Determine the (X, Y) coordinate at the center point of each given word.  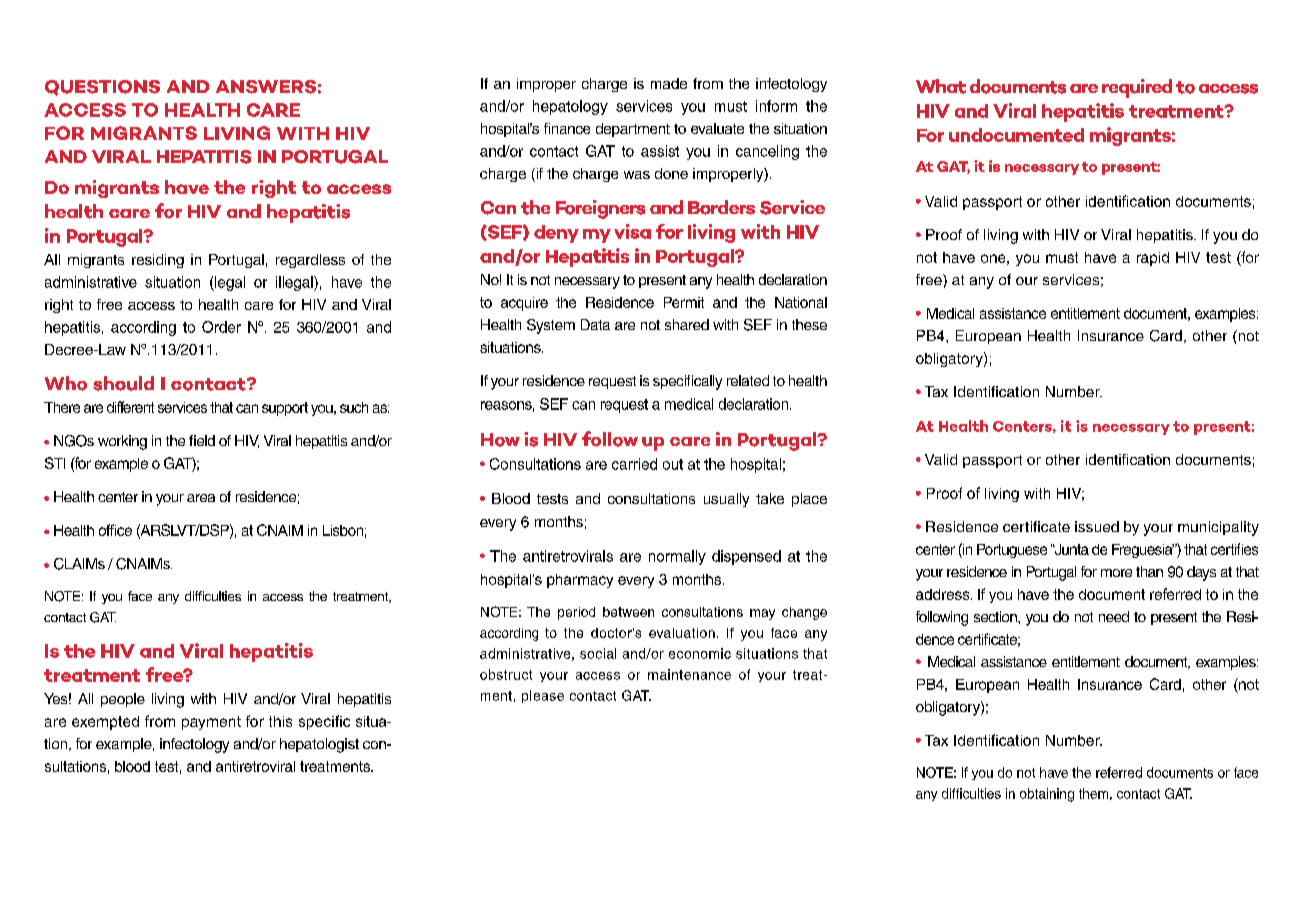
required (1137, 88)
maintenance (689, 674)
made (669, 83)
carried (634, 464)
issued (1097, 526)
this (280, 721)
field (202, 440)
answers (266, 87)
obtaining (1047, 795)
